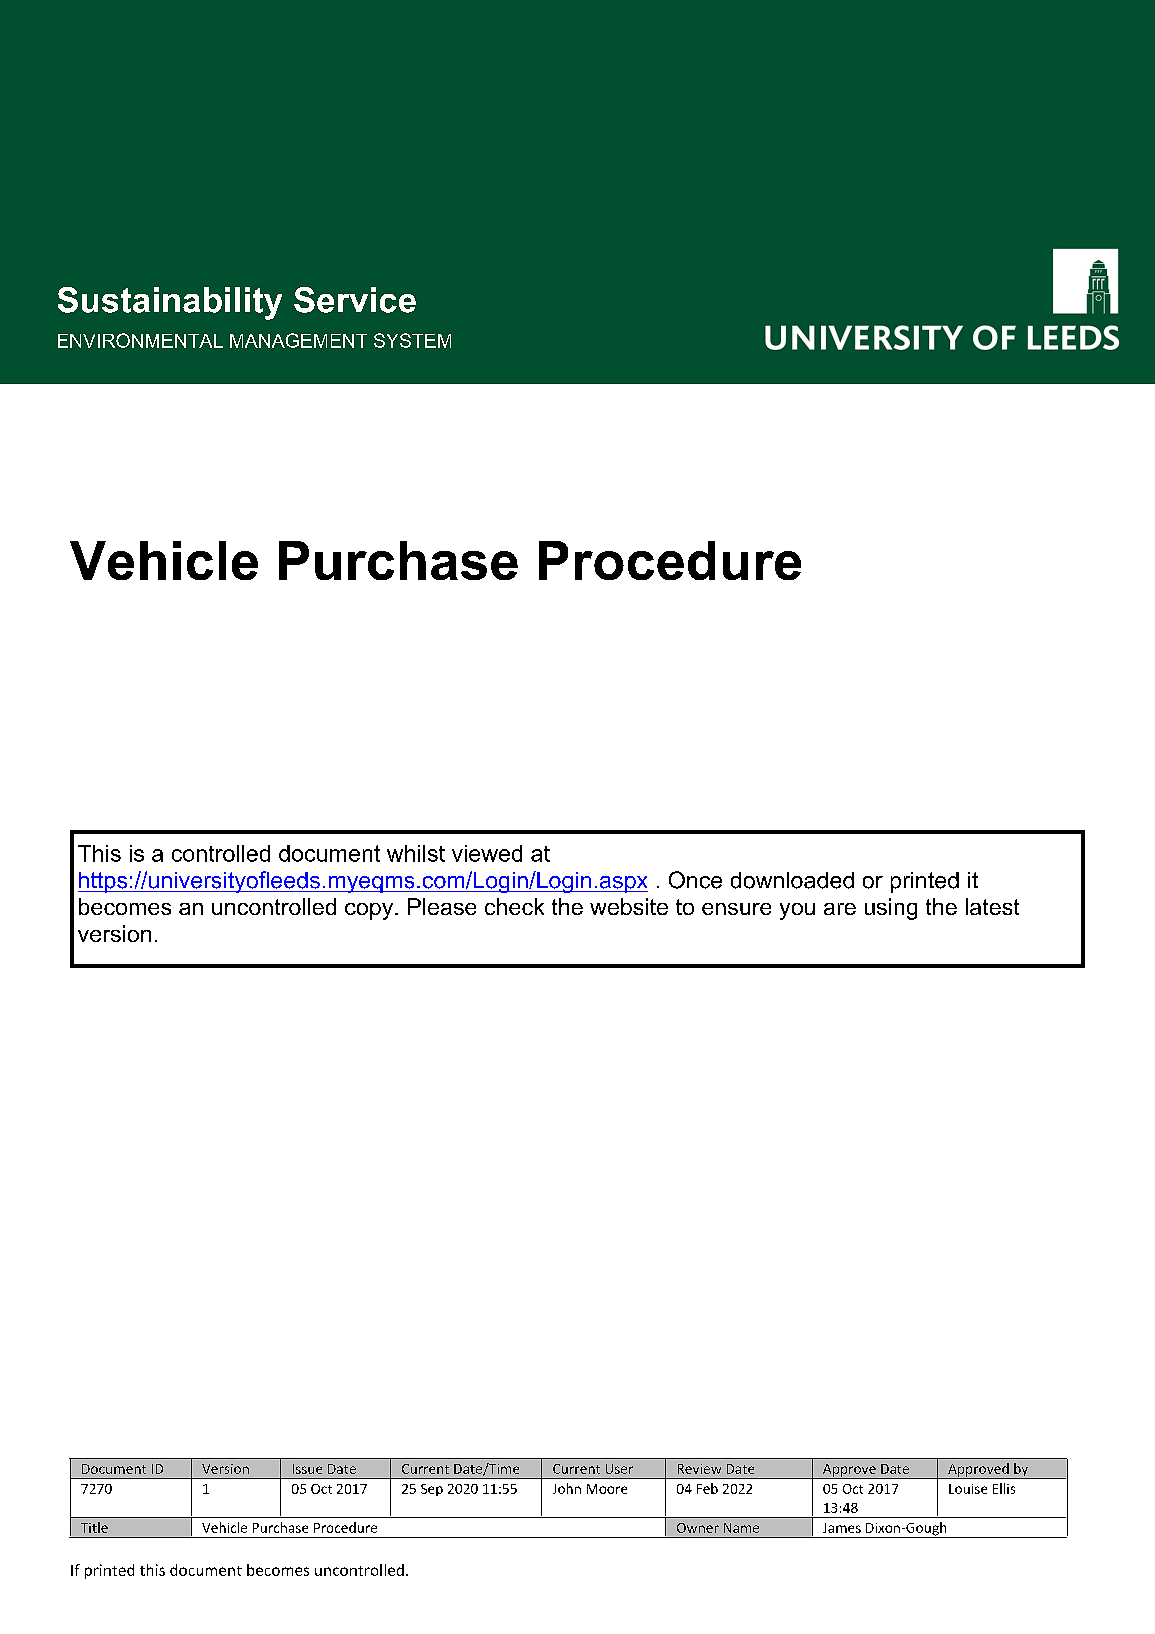 This page has width=1155, height=1634. What do you see at coordinates (891, 909) in the page?
I see `using` at bounding box center [891, 909].
